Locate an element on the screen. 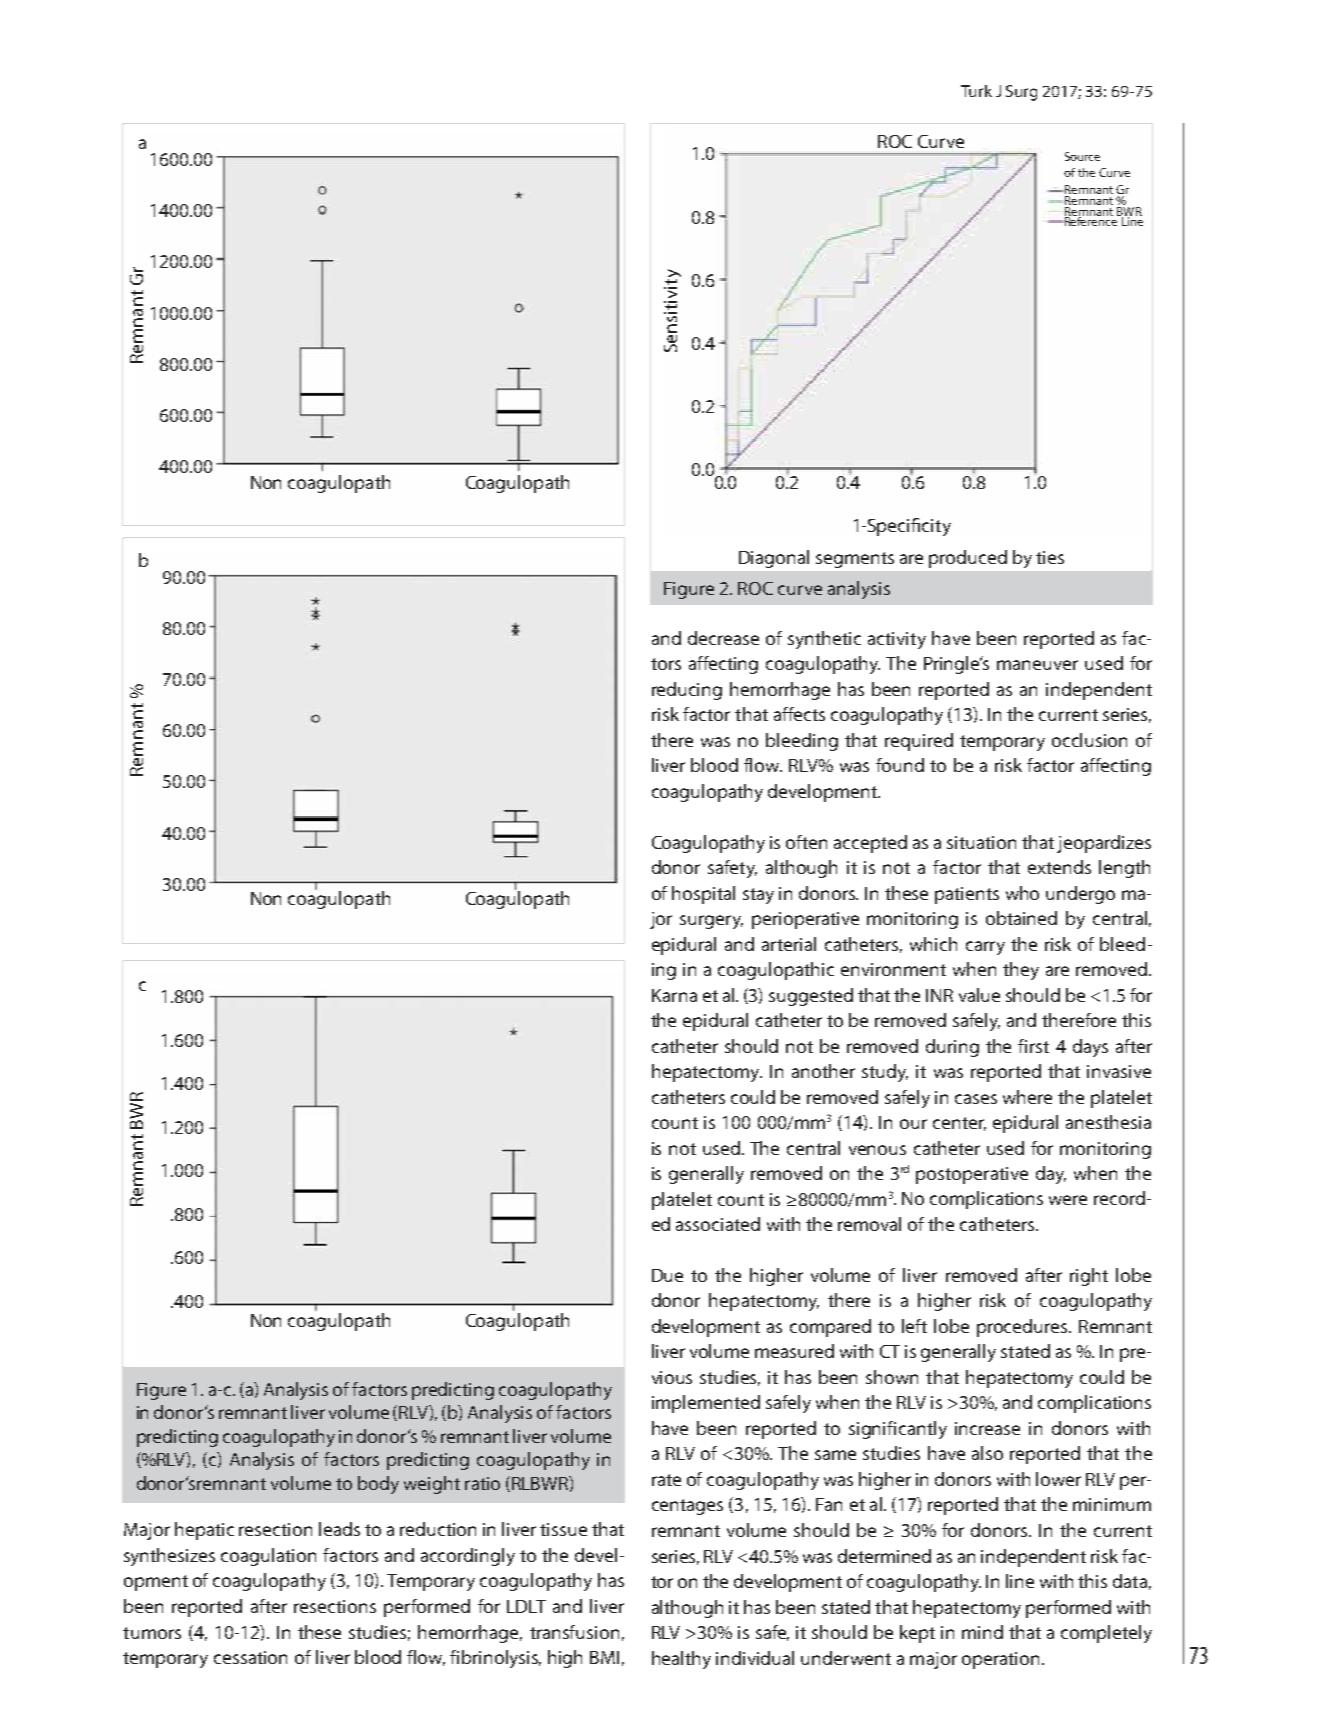 The height and width of the screenshot is (1726, 1325). BMI is located at coordinates (604, 1657).
